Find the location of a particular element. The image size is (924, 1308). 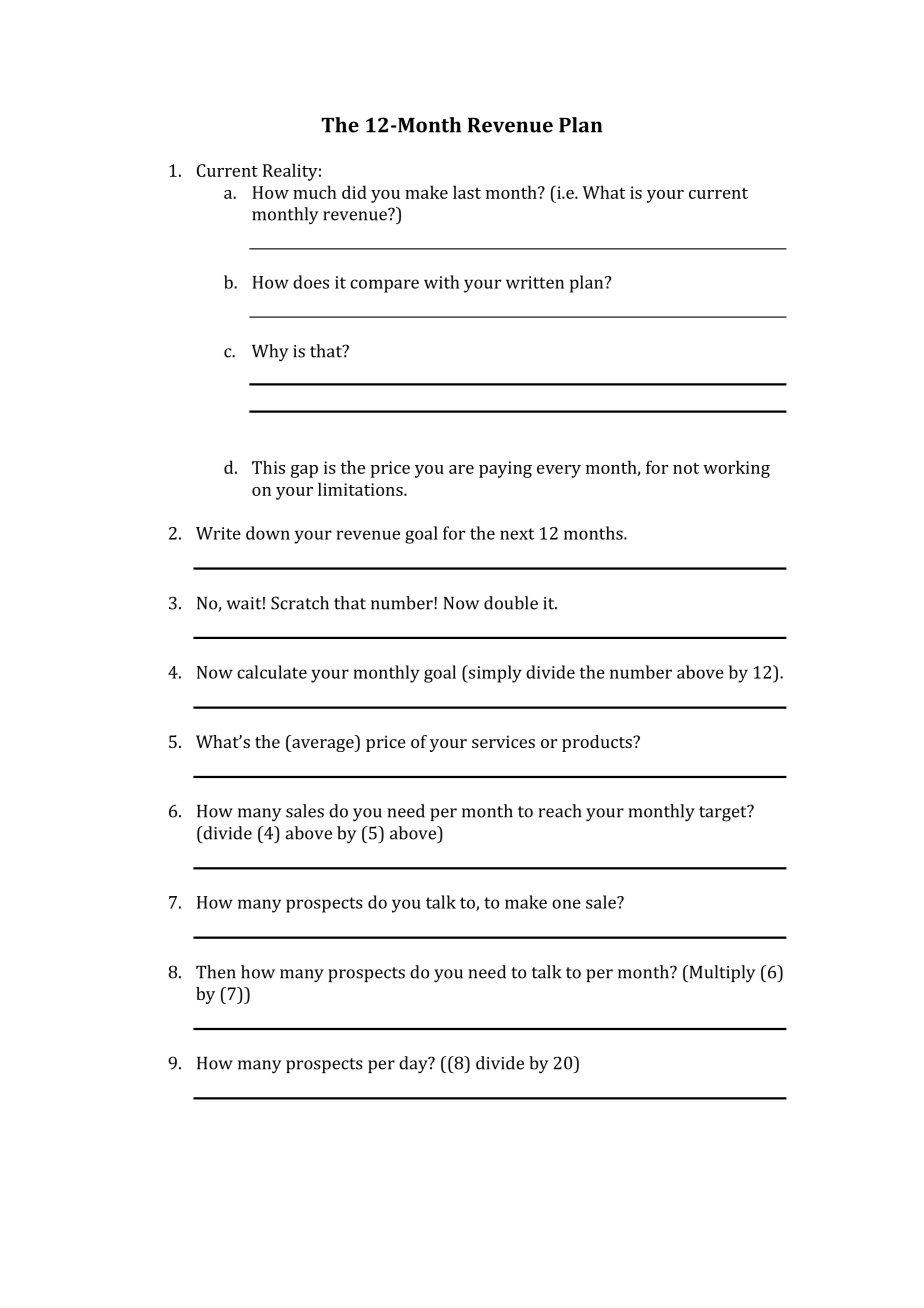

double is located at coordinates (511, 603).
